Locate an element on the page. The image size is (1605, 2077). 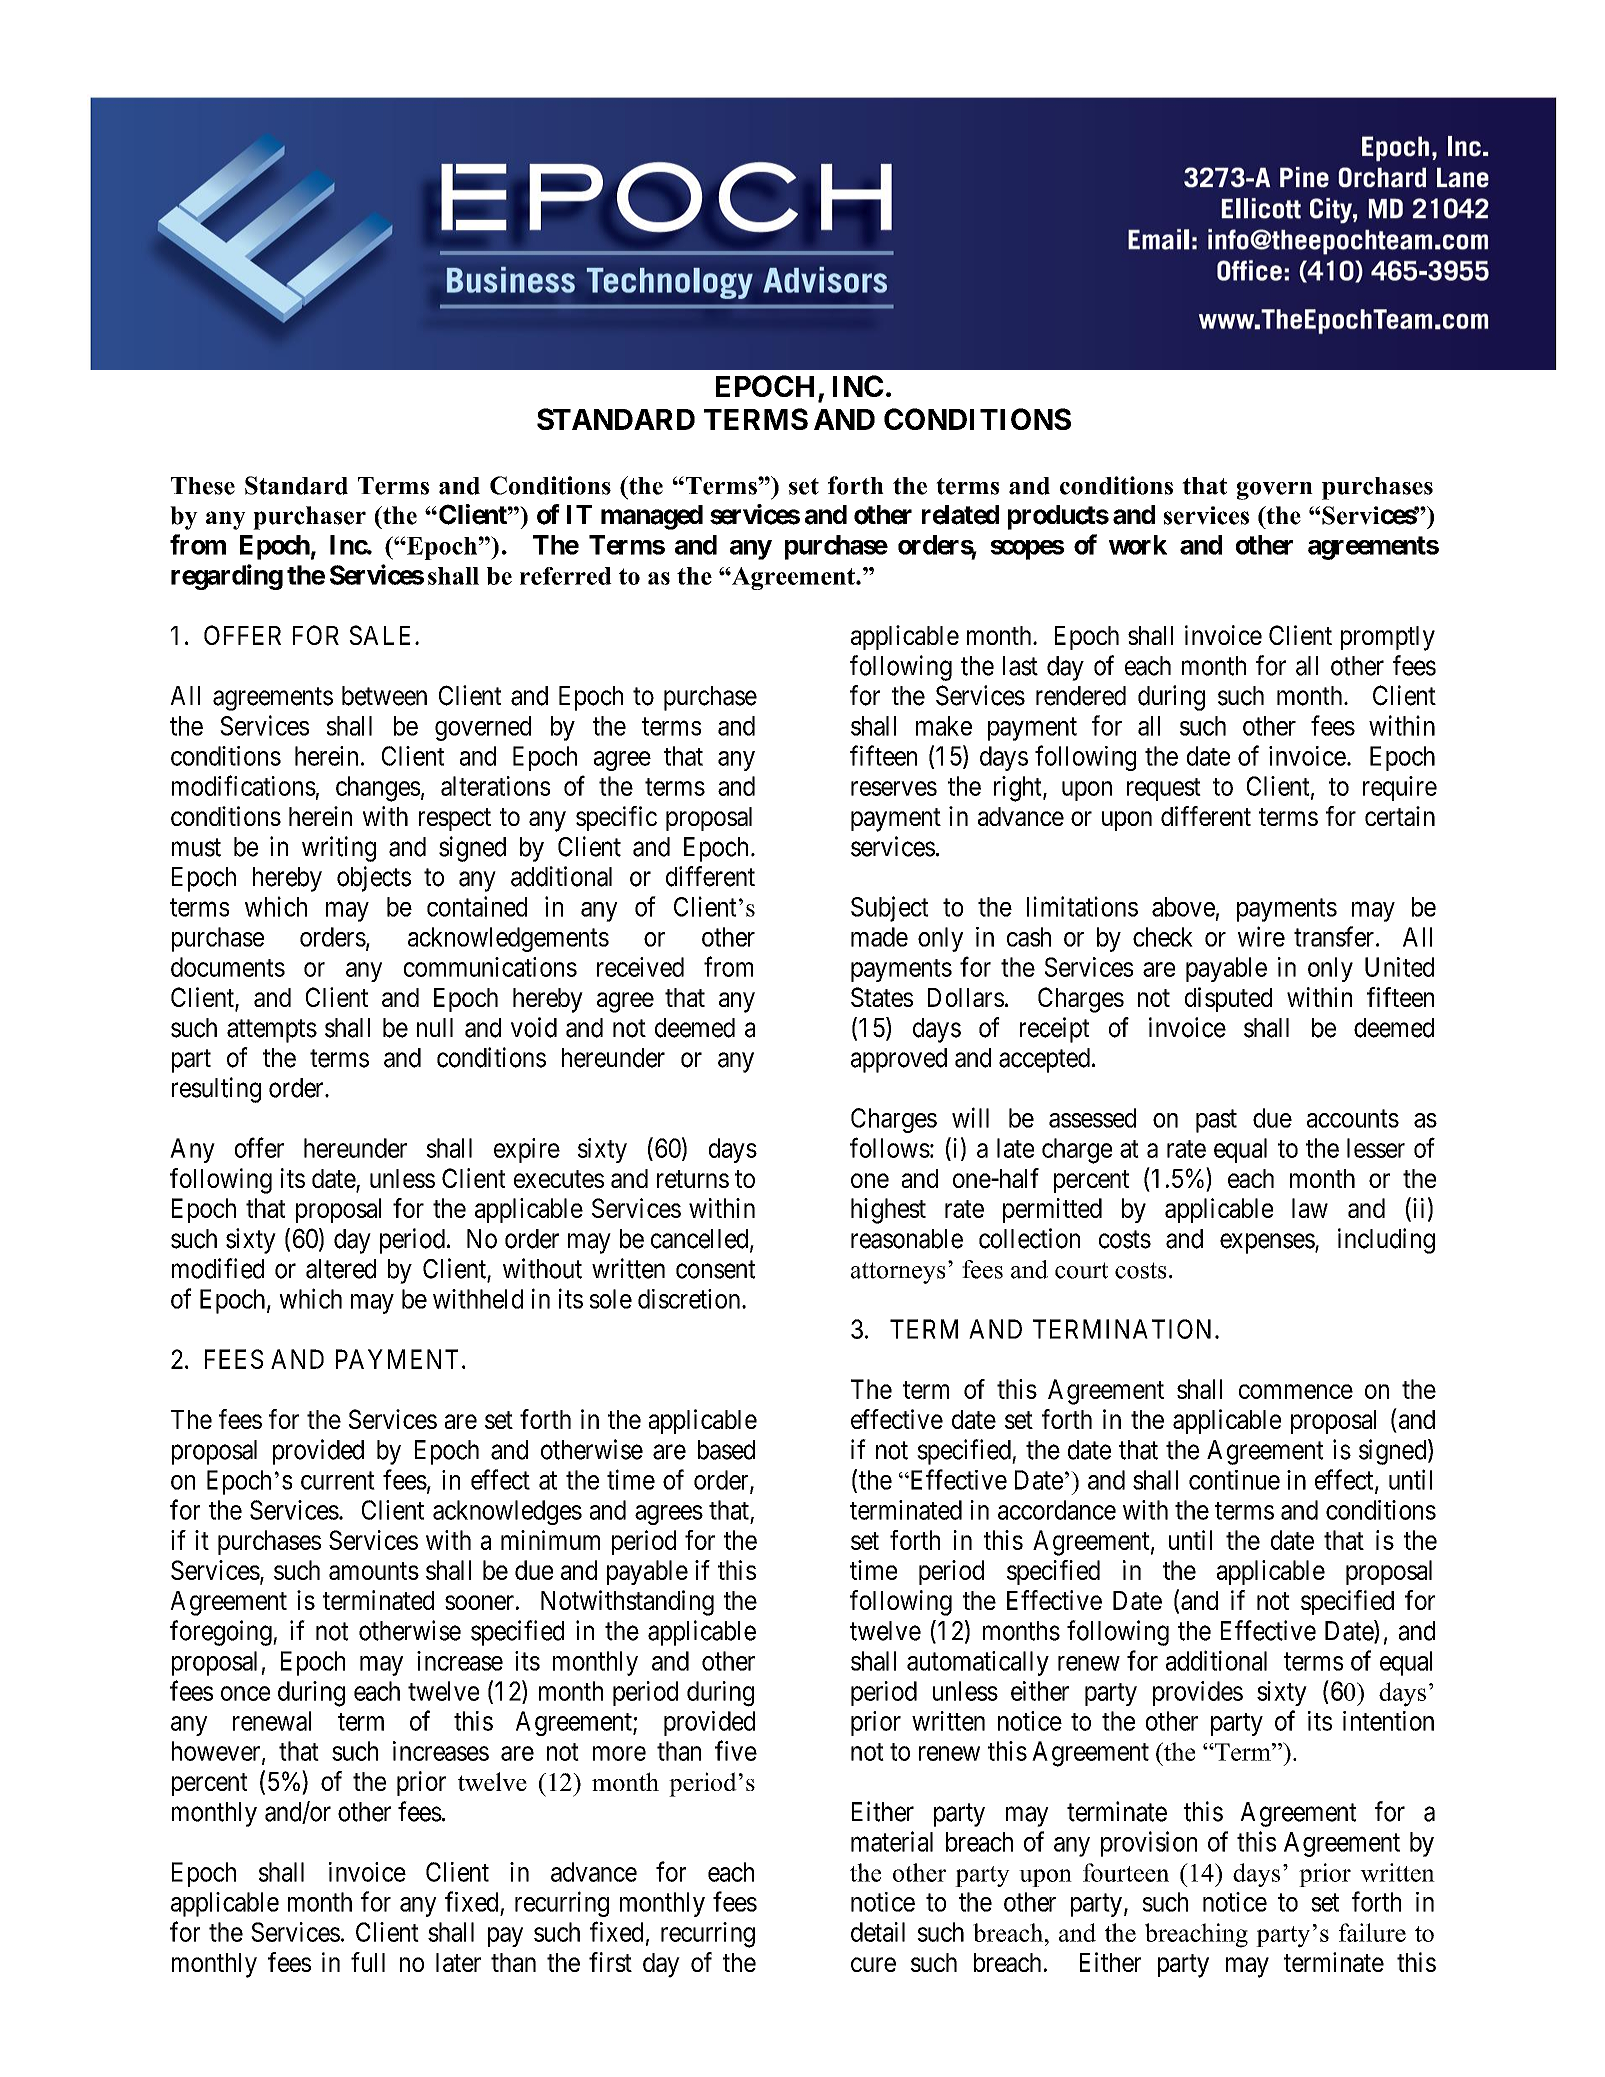
work is located at coordinates (1138, 545).
